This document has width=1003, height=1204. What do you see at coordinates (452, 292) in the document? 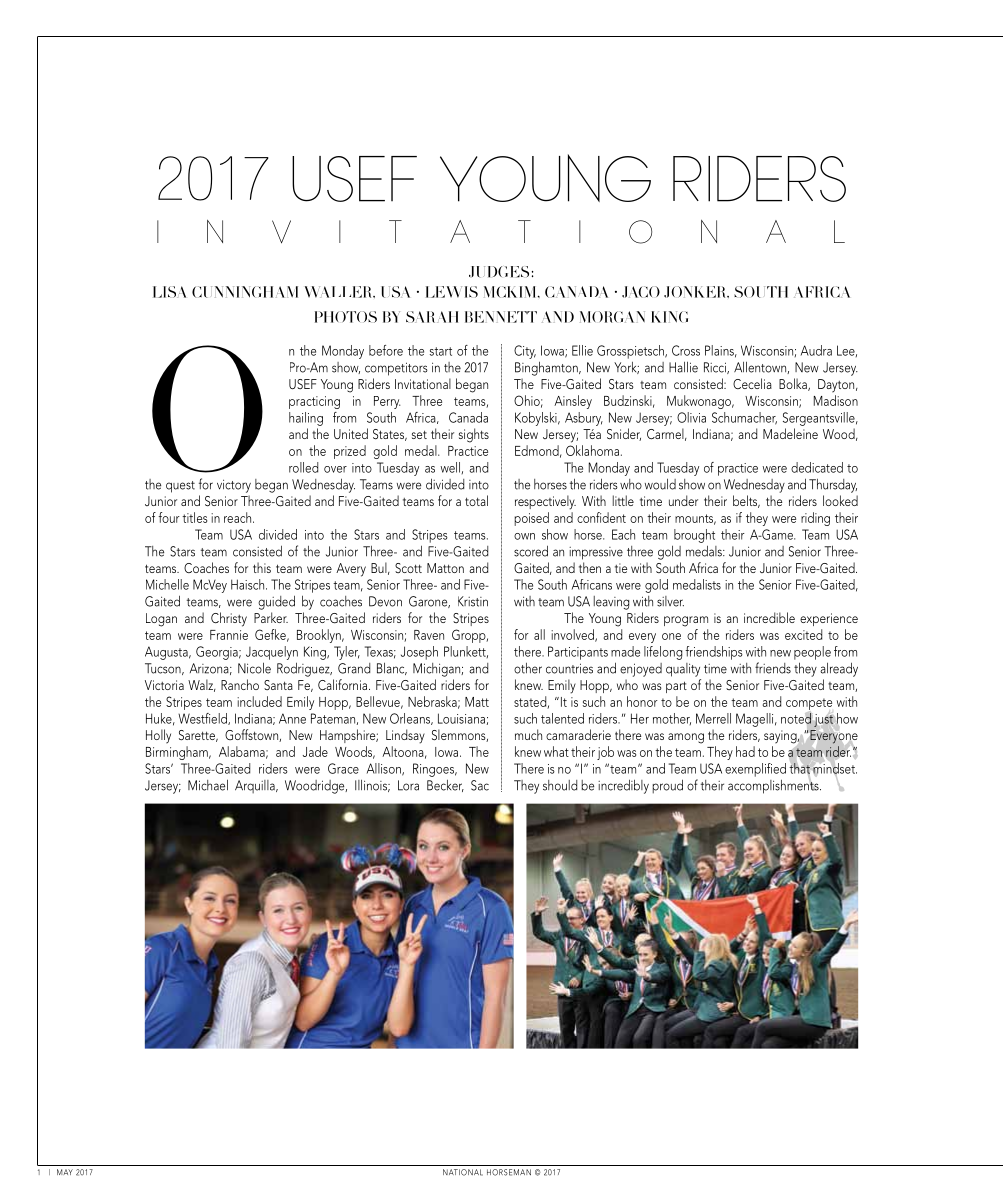
I see `Lewis` at bounding box center [452, 292].
